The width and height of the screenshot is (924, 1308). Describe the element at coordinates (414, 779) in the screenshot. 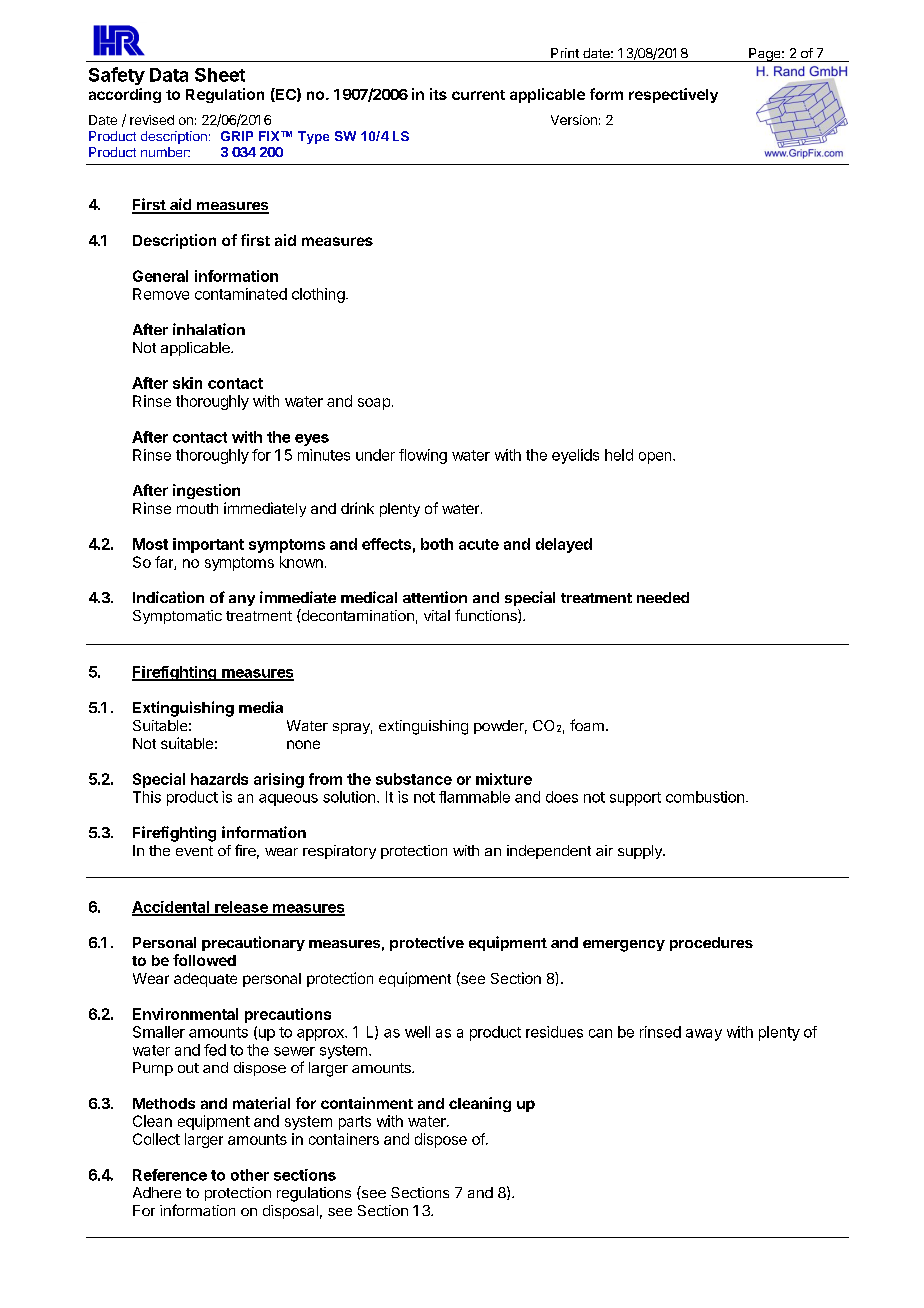

I see `substance` at that location.
